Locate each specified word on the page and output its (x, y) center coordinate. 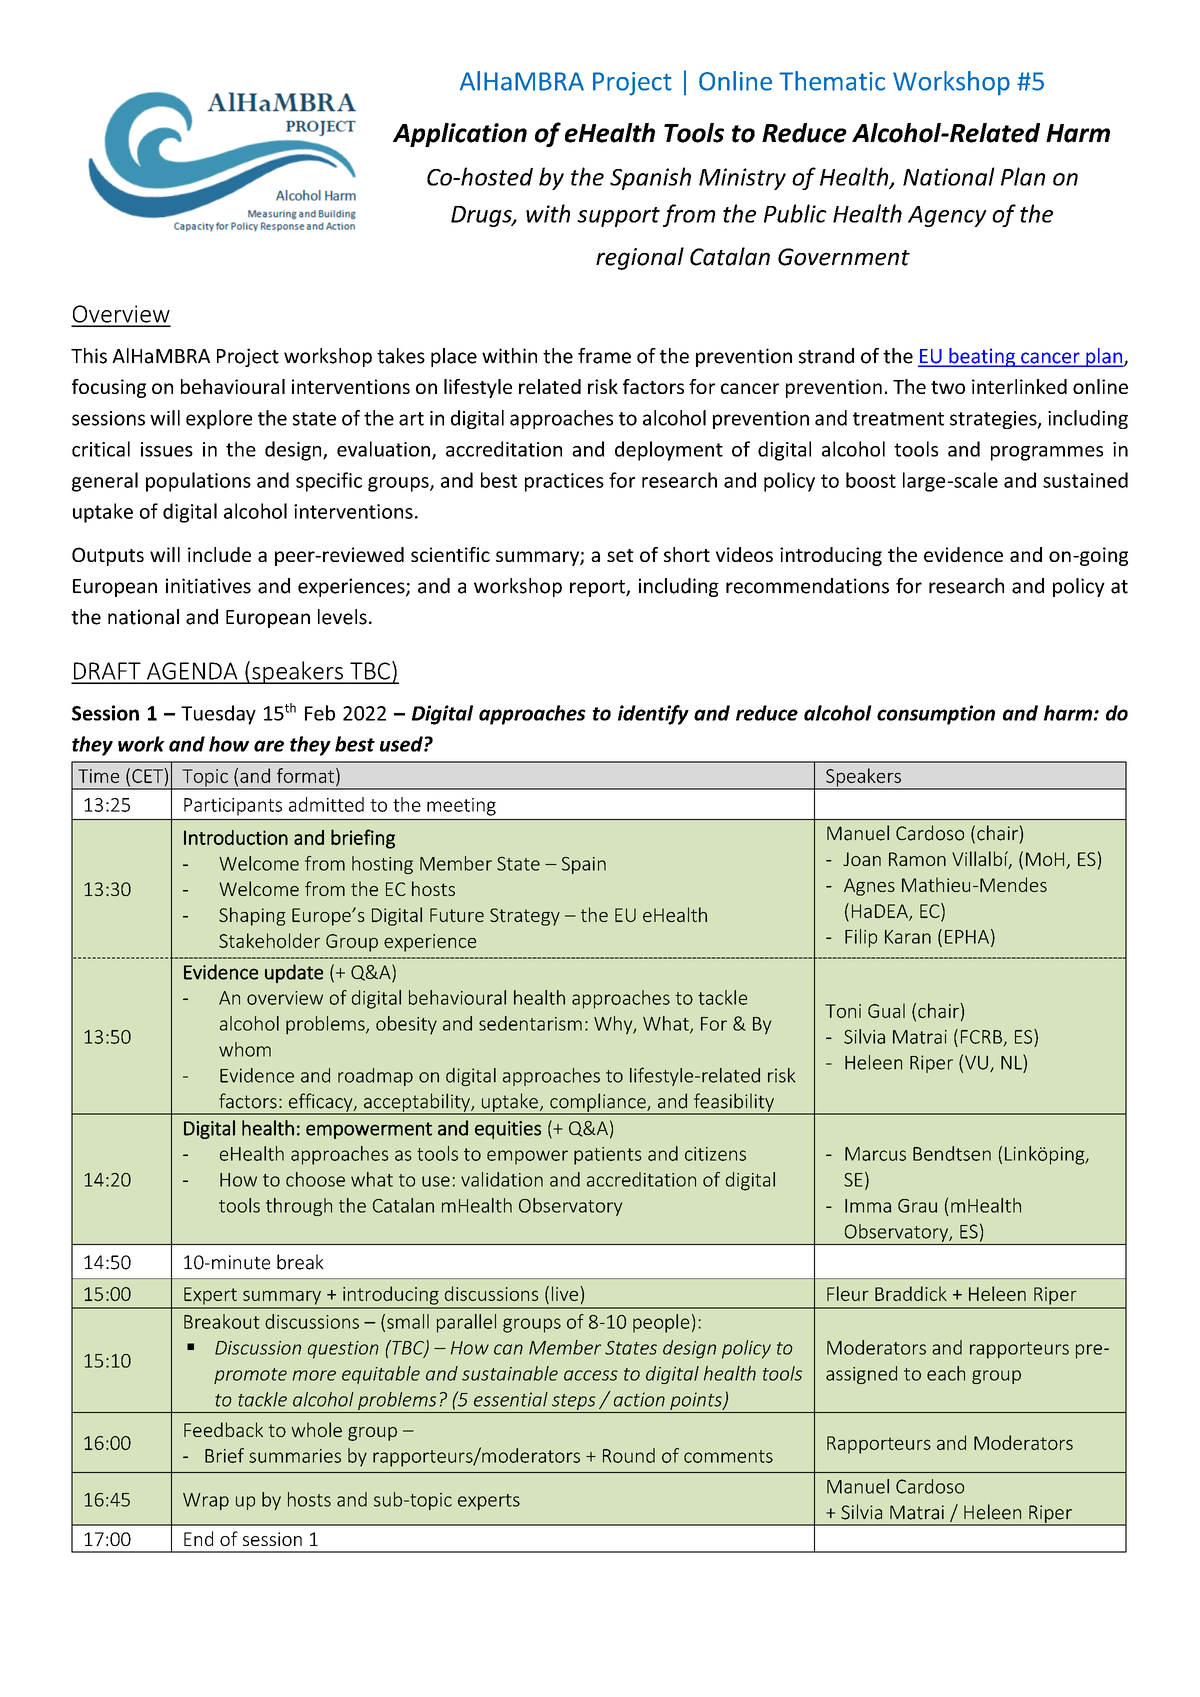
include (219, 554)
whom (245, 1049)
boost (871, 480)
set (620, 555)
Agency (947, 216)
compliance (598, 1103)
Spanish (650, 178)
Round (629, 1455)
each (946, 1373)
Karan (908, 937)
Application (460, 135)
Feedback (223, 1429)
